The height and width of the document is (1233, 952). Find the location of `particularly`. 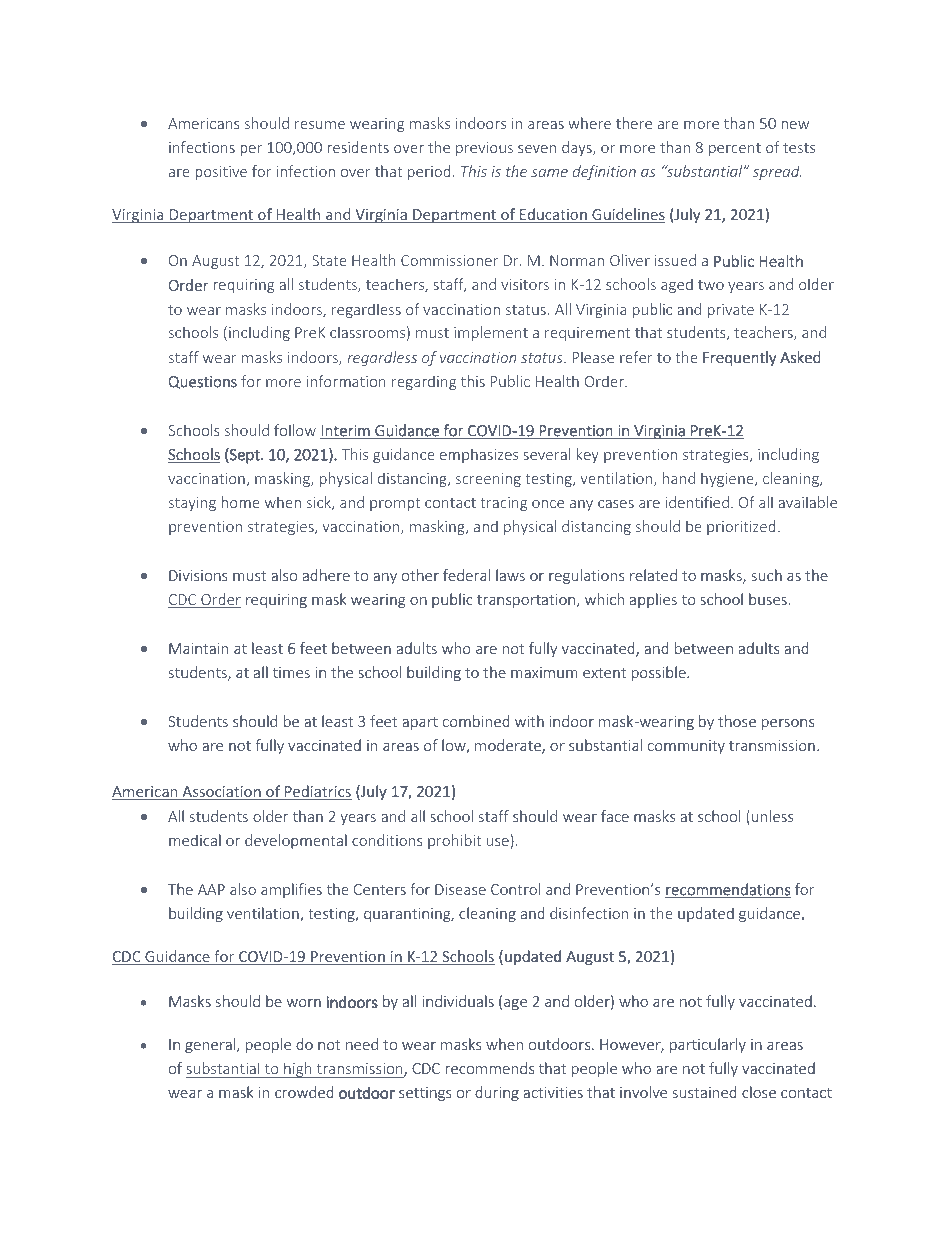

particularly is located at coordinates (708, 1045).
